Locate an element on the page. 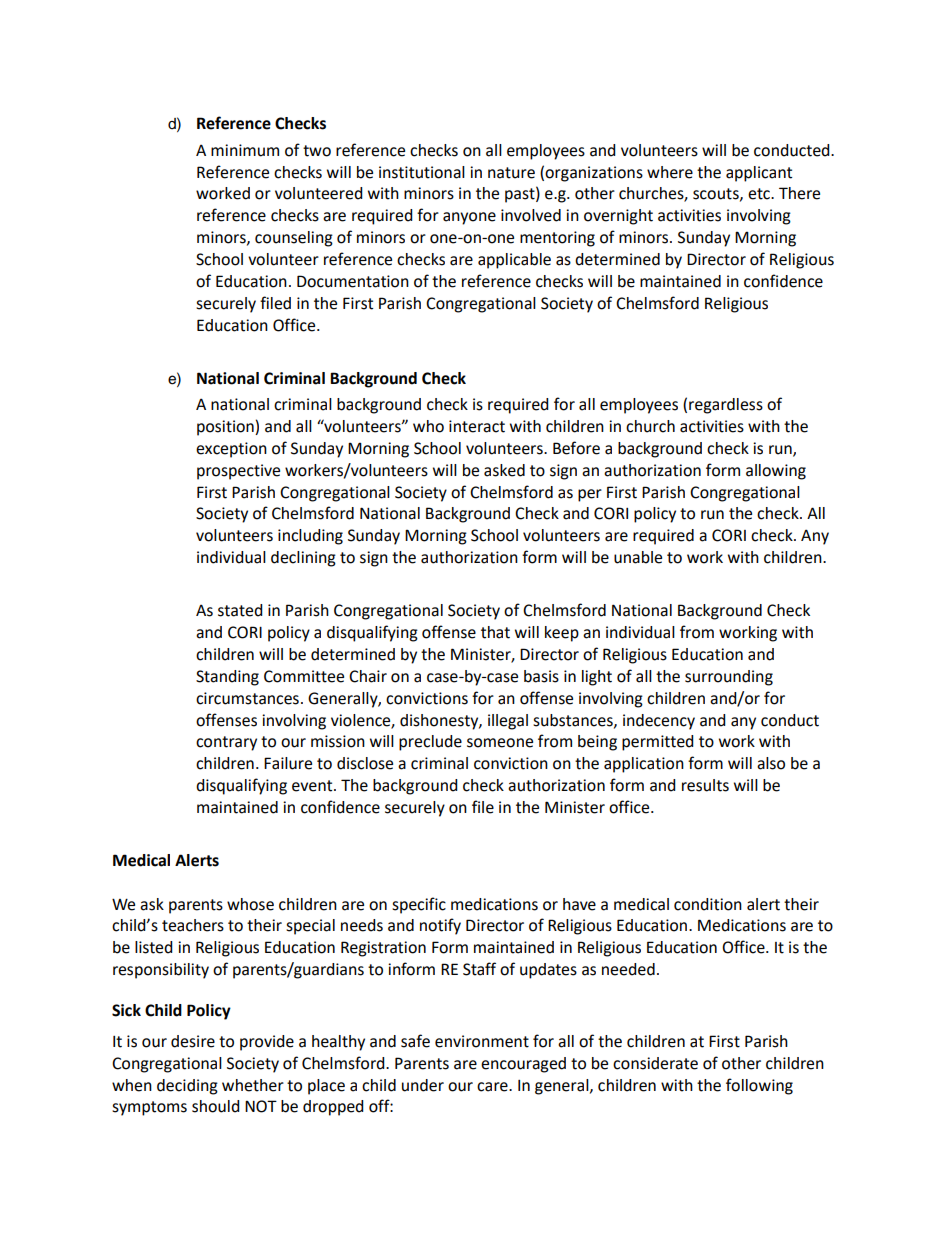  applicant is located at coordinates (759, 174).
